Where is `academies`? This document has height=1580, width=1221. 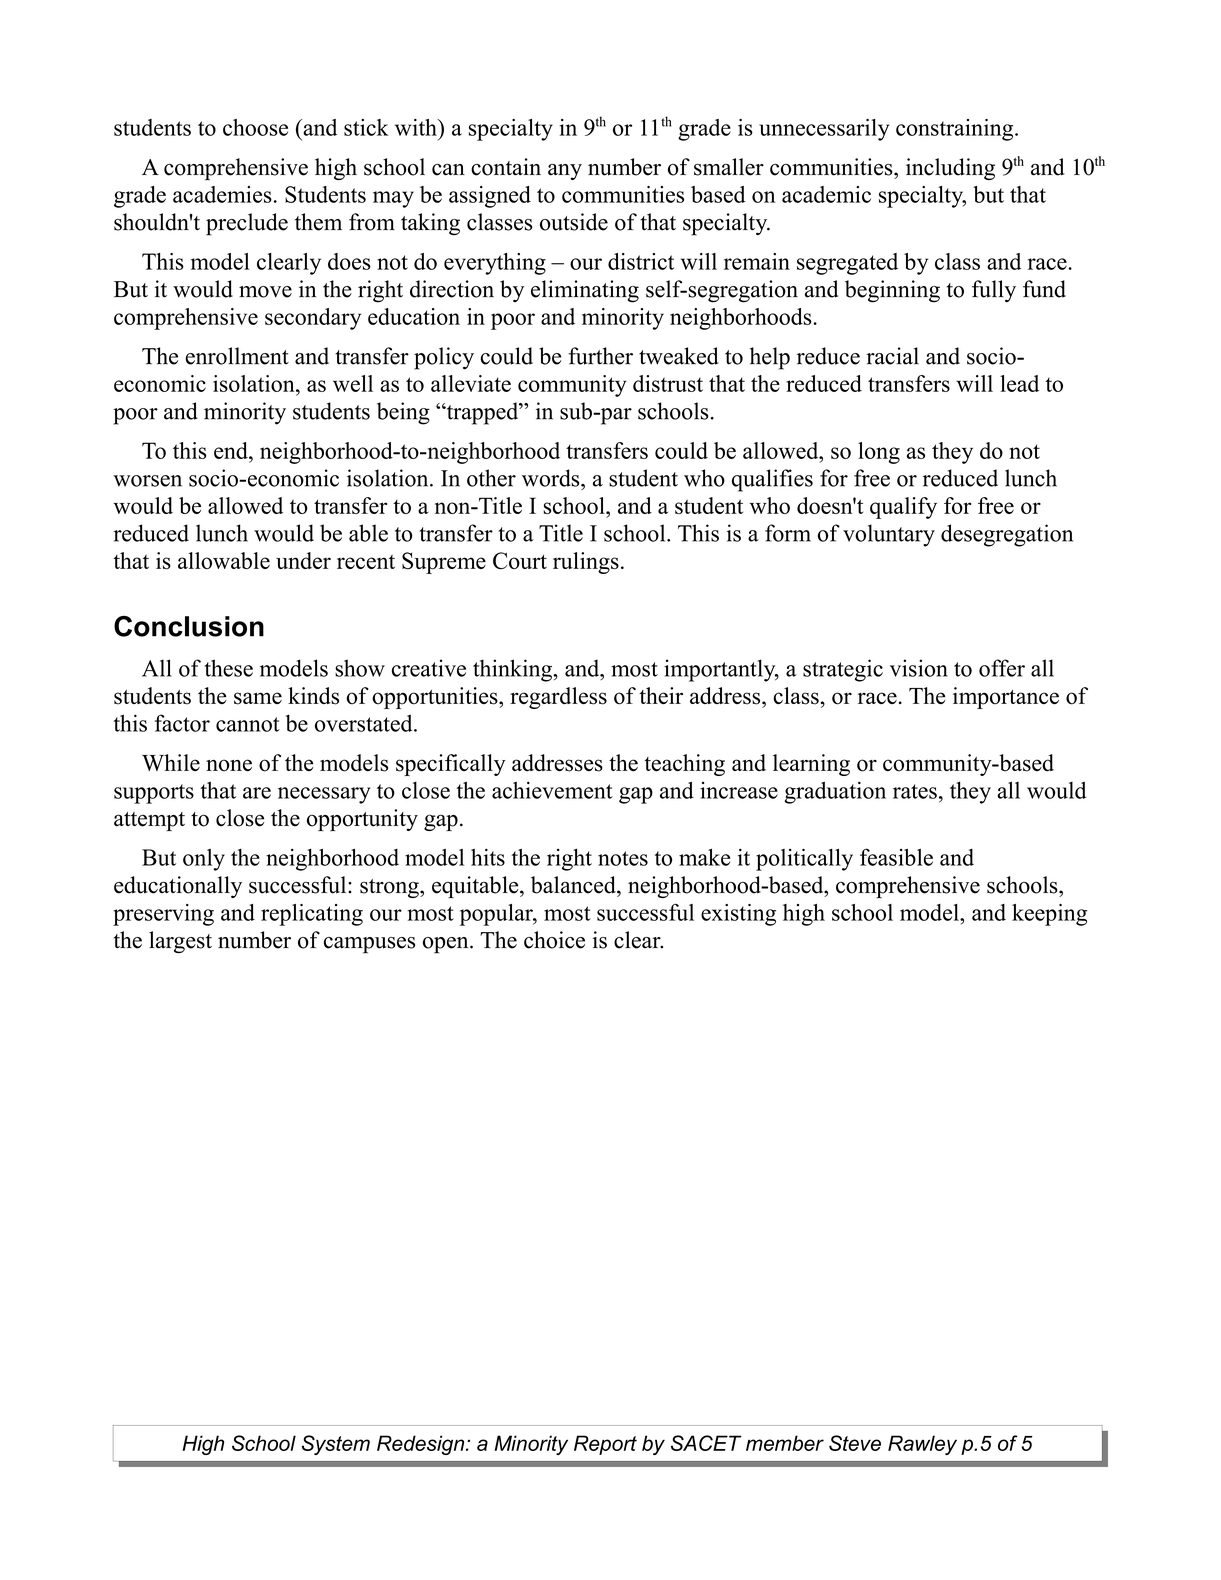 academies is located at coordinates (222, 194).
